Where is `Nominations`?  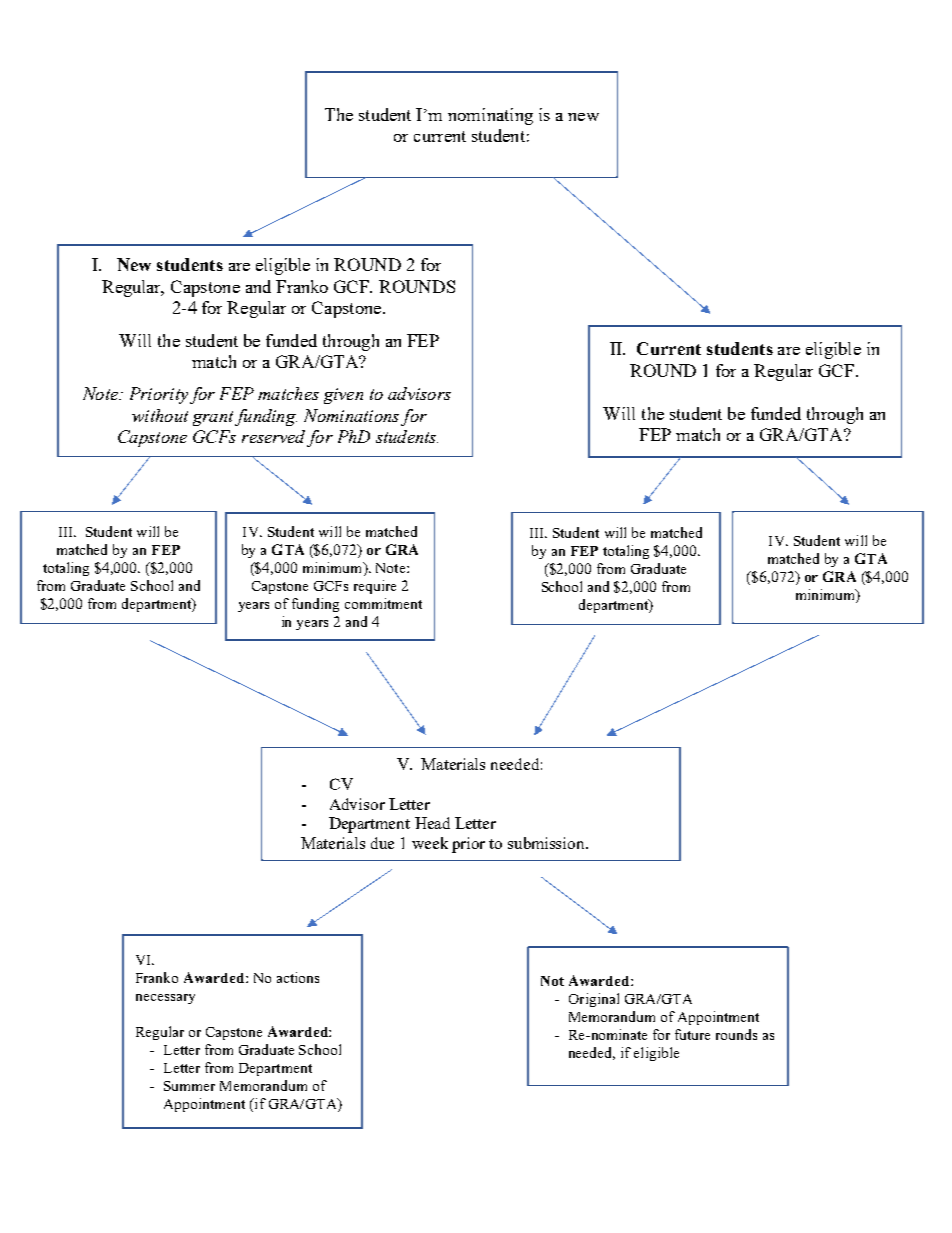
Nominations is located at coordinates (351, 415).
